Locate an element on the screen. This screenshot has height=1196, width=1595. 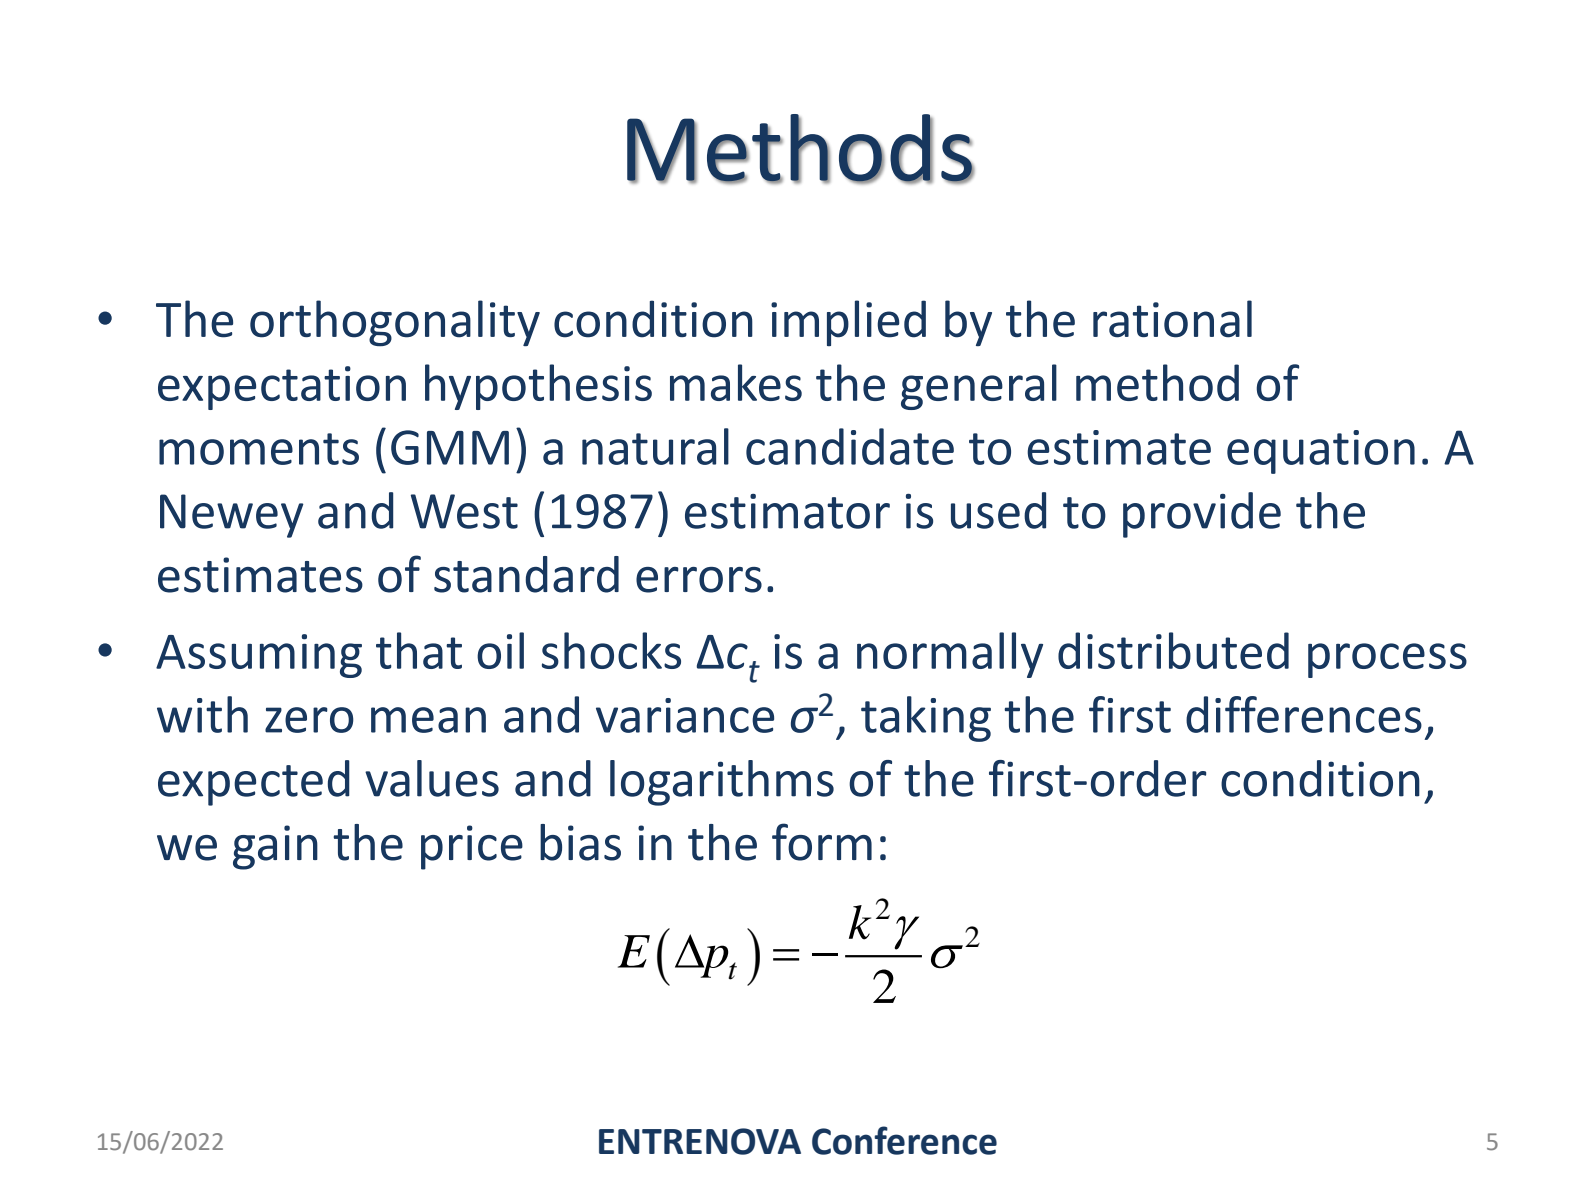
implied is located at coordinates (848, 323).
